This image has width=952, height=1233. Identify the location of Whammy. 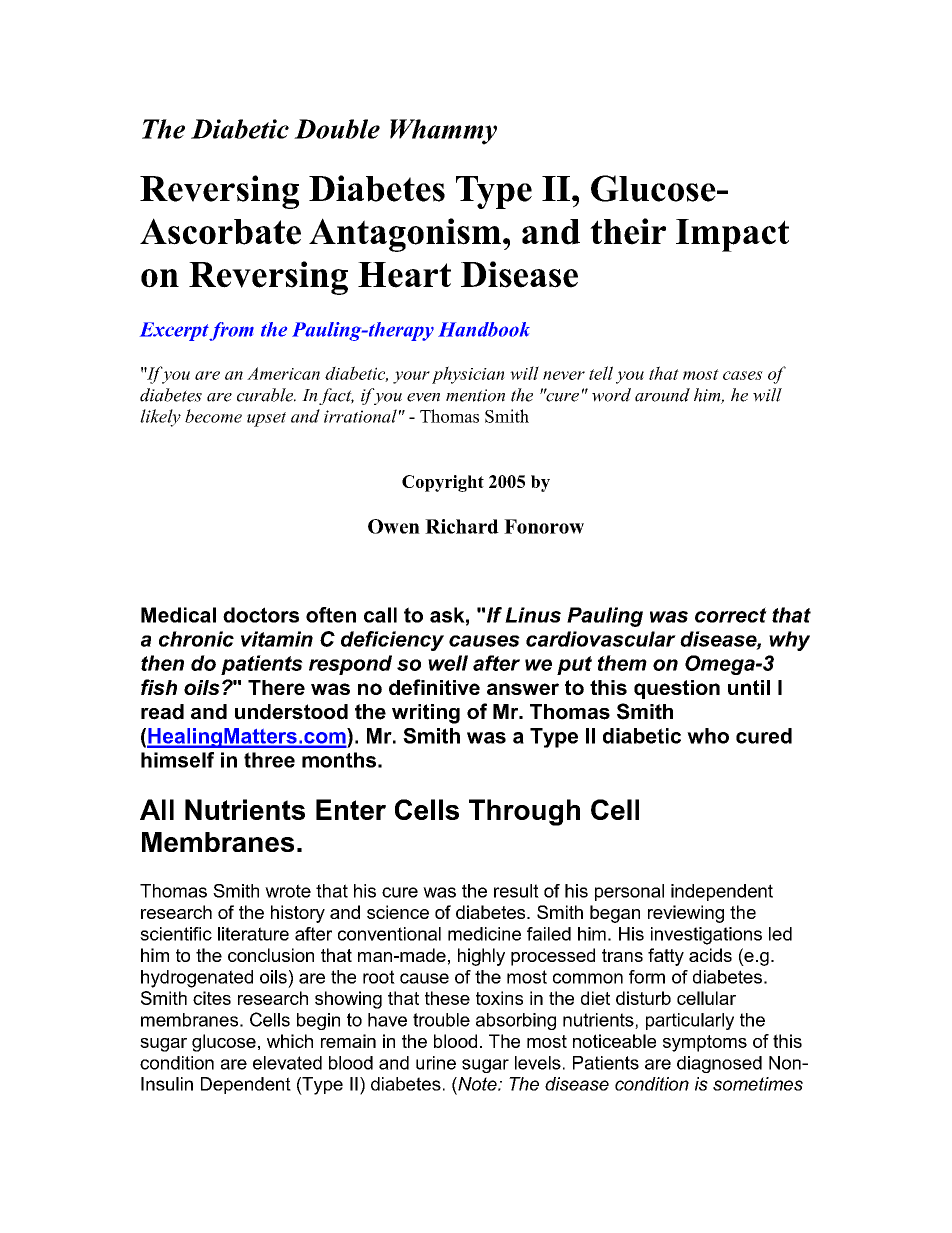
(443, 132).
